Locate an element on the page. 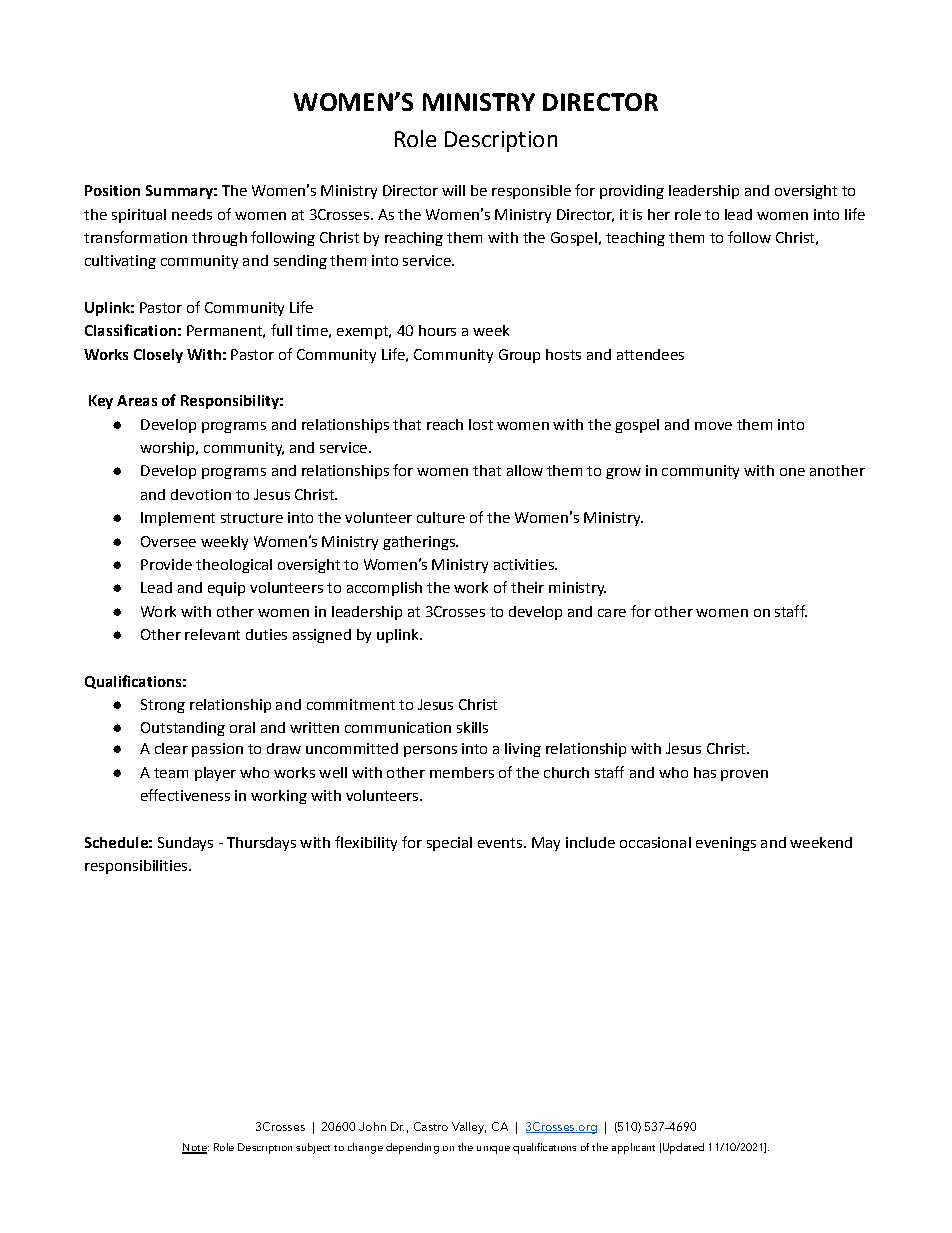 Image resolution: width=952 pixels, height=1233 pixels. Implement is located at coordinates (178, 519).
